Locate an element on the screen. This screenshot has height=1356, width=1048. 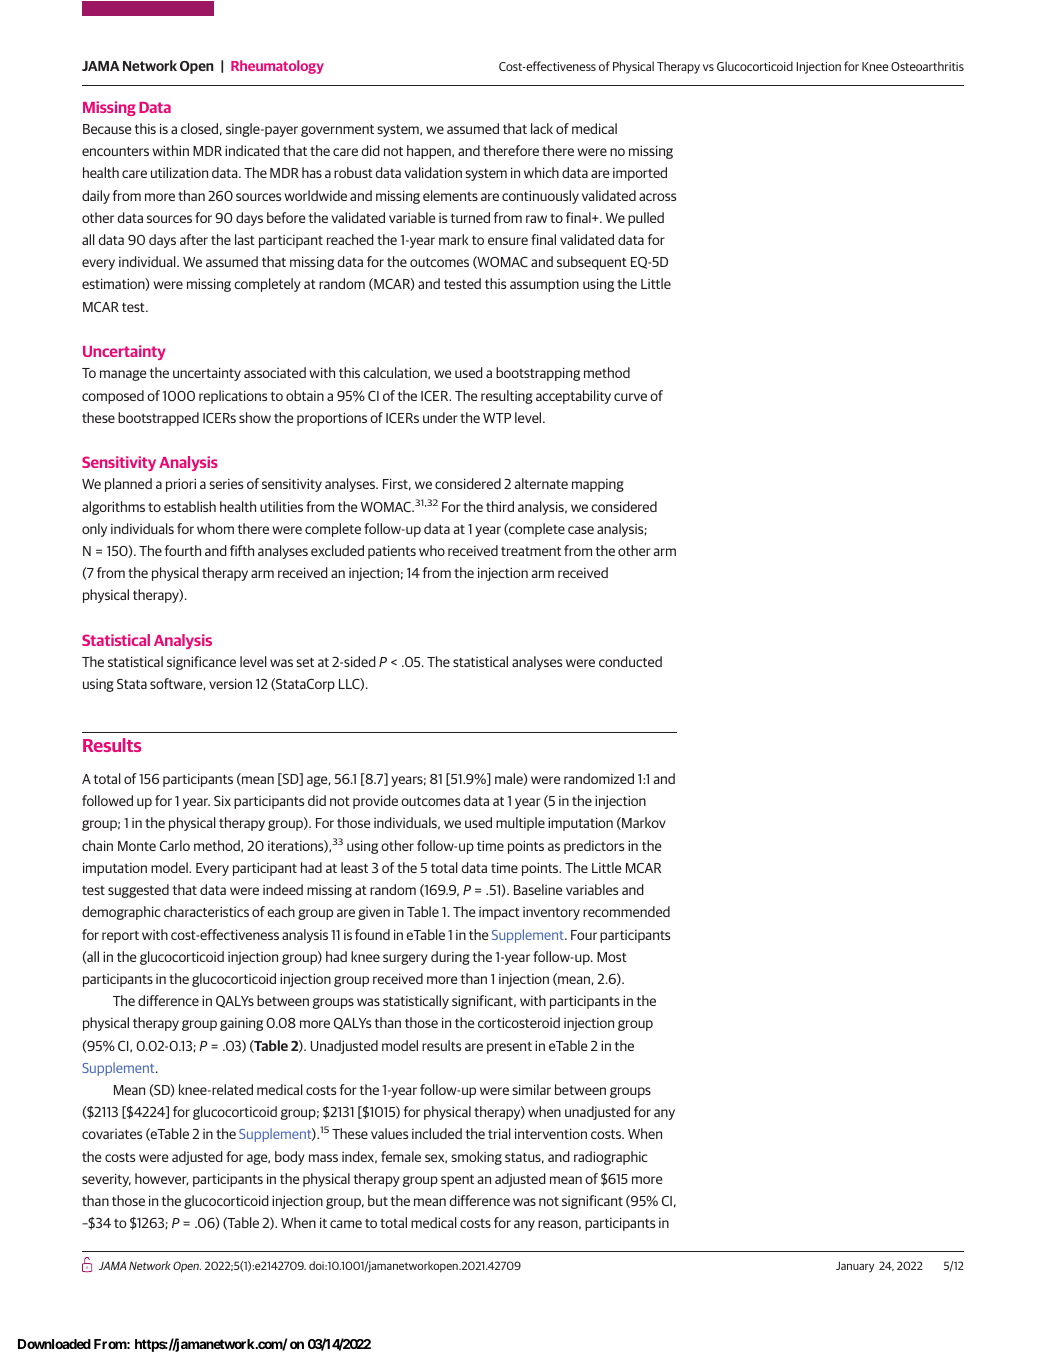
recommended is located at coordinates (626, 911).
